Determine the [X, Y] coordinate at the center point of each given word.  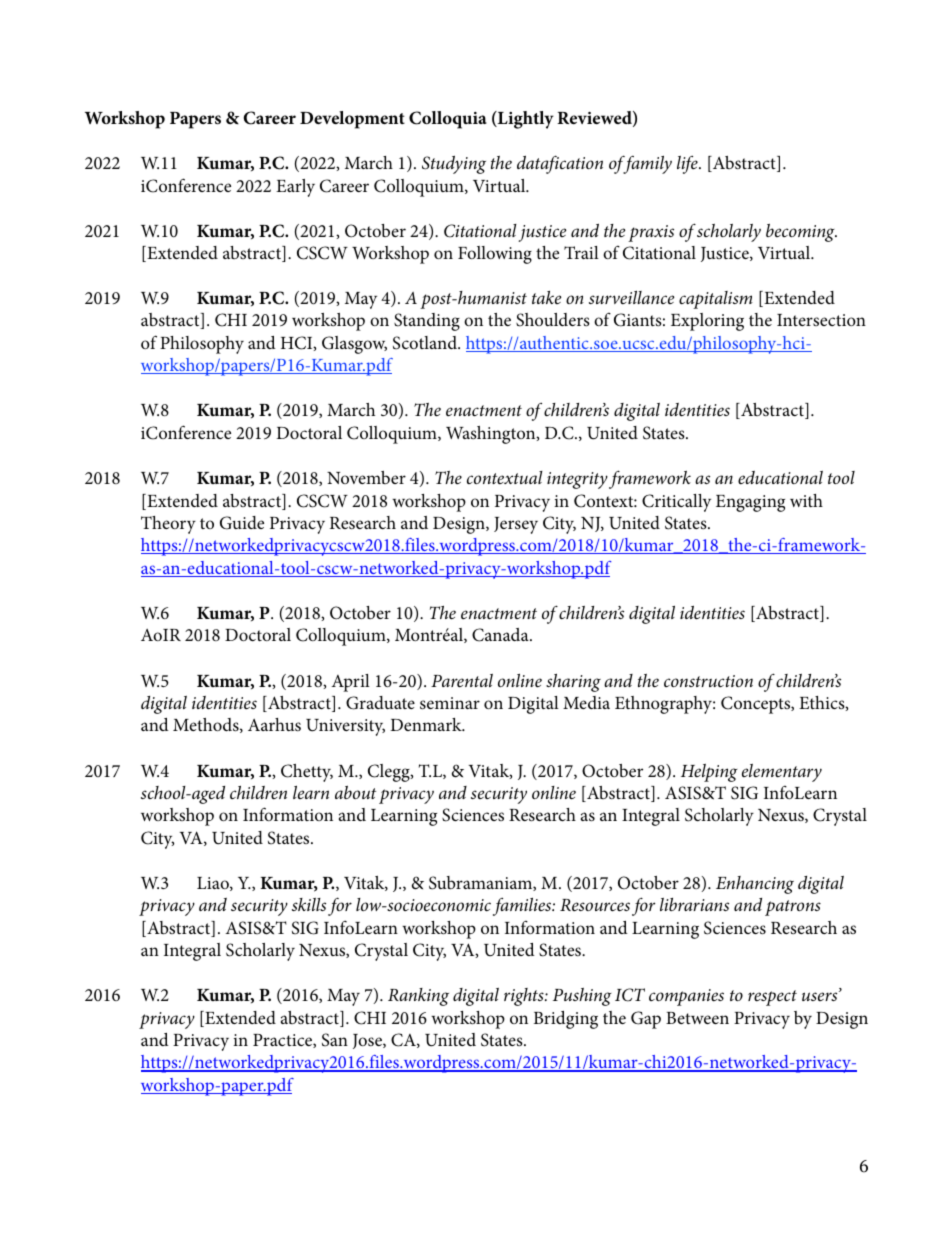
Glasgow [354, 345]
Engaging [750, 503]
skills [309, 904]
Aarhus [274, 724]
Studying [454, 164]
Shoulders [553, 320]
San [335, 1040]
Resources [595, 905]
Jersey [516, 525]
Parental [462, 681]
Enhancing [755, 885]
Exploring [707, 322]
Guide [242, 523]
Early [295, 188]
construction [708, 681]
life [688, 165]
